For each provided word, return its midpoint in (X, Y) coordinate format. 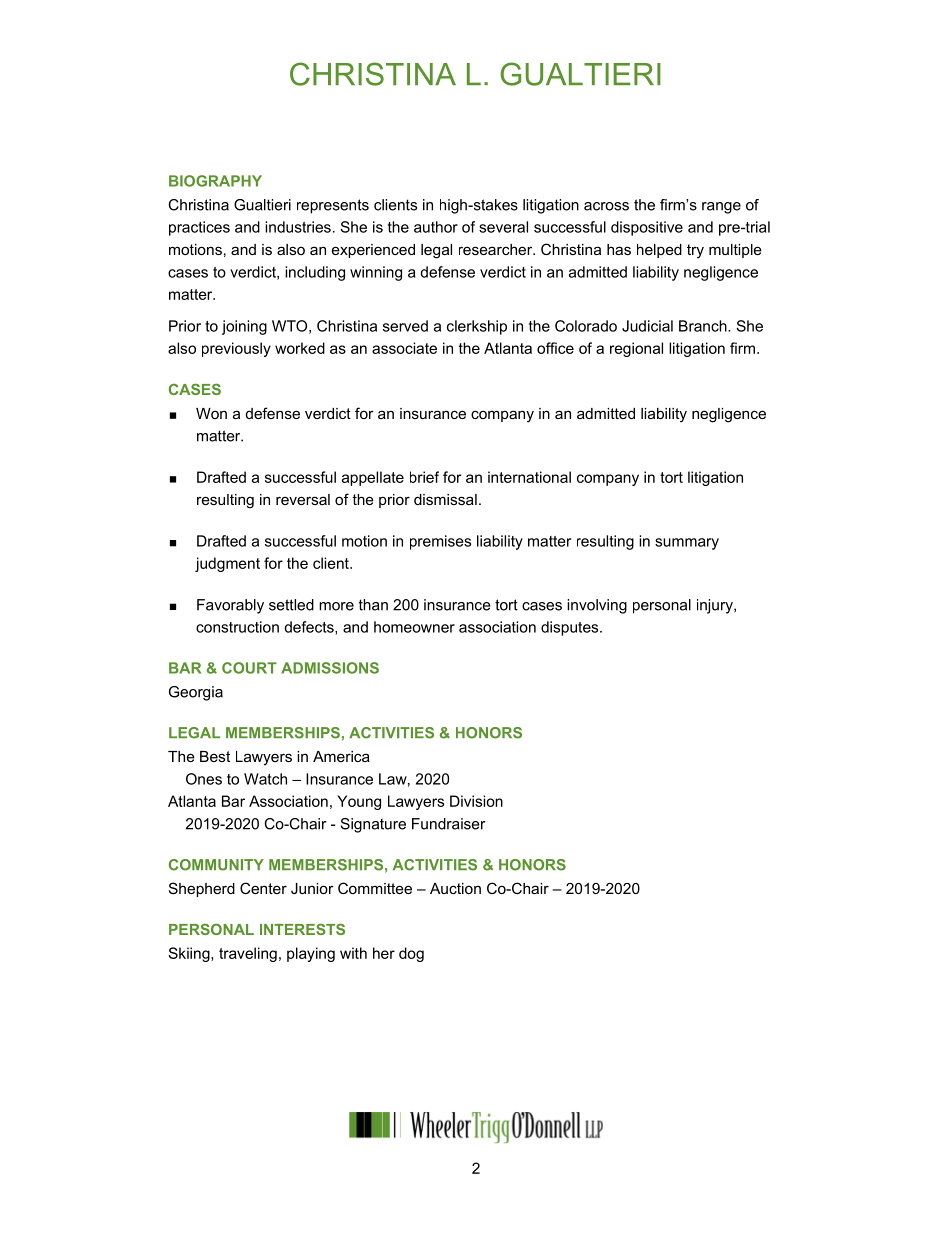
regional (636, 349)
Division (476, 801)
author (436, 227)
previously (236, 349)
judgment (227, 564)
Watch (265, 779)
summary (687, 544)
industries (298, 227)
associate (404, 348)
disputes (571, 628)
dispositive (647, 228)
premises (440, 542)
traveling (248, 954)
